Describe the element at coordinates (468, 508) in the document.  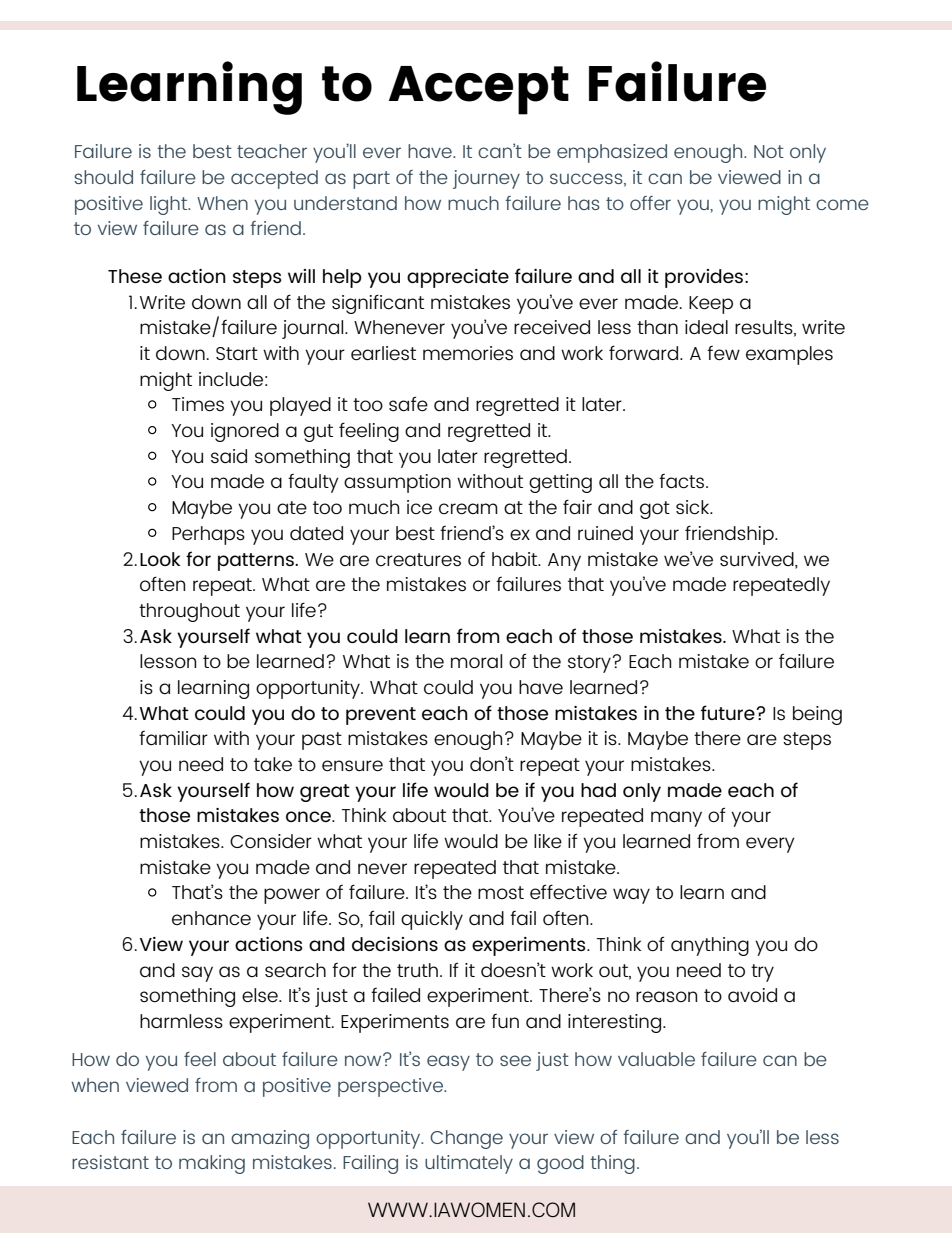
I see `cream` at that location.
